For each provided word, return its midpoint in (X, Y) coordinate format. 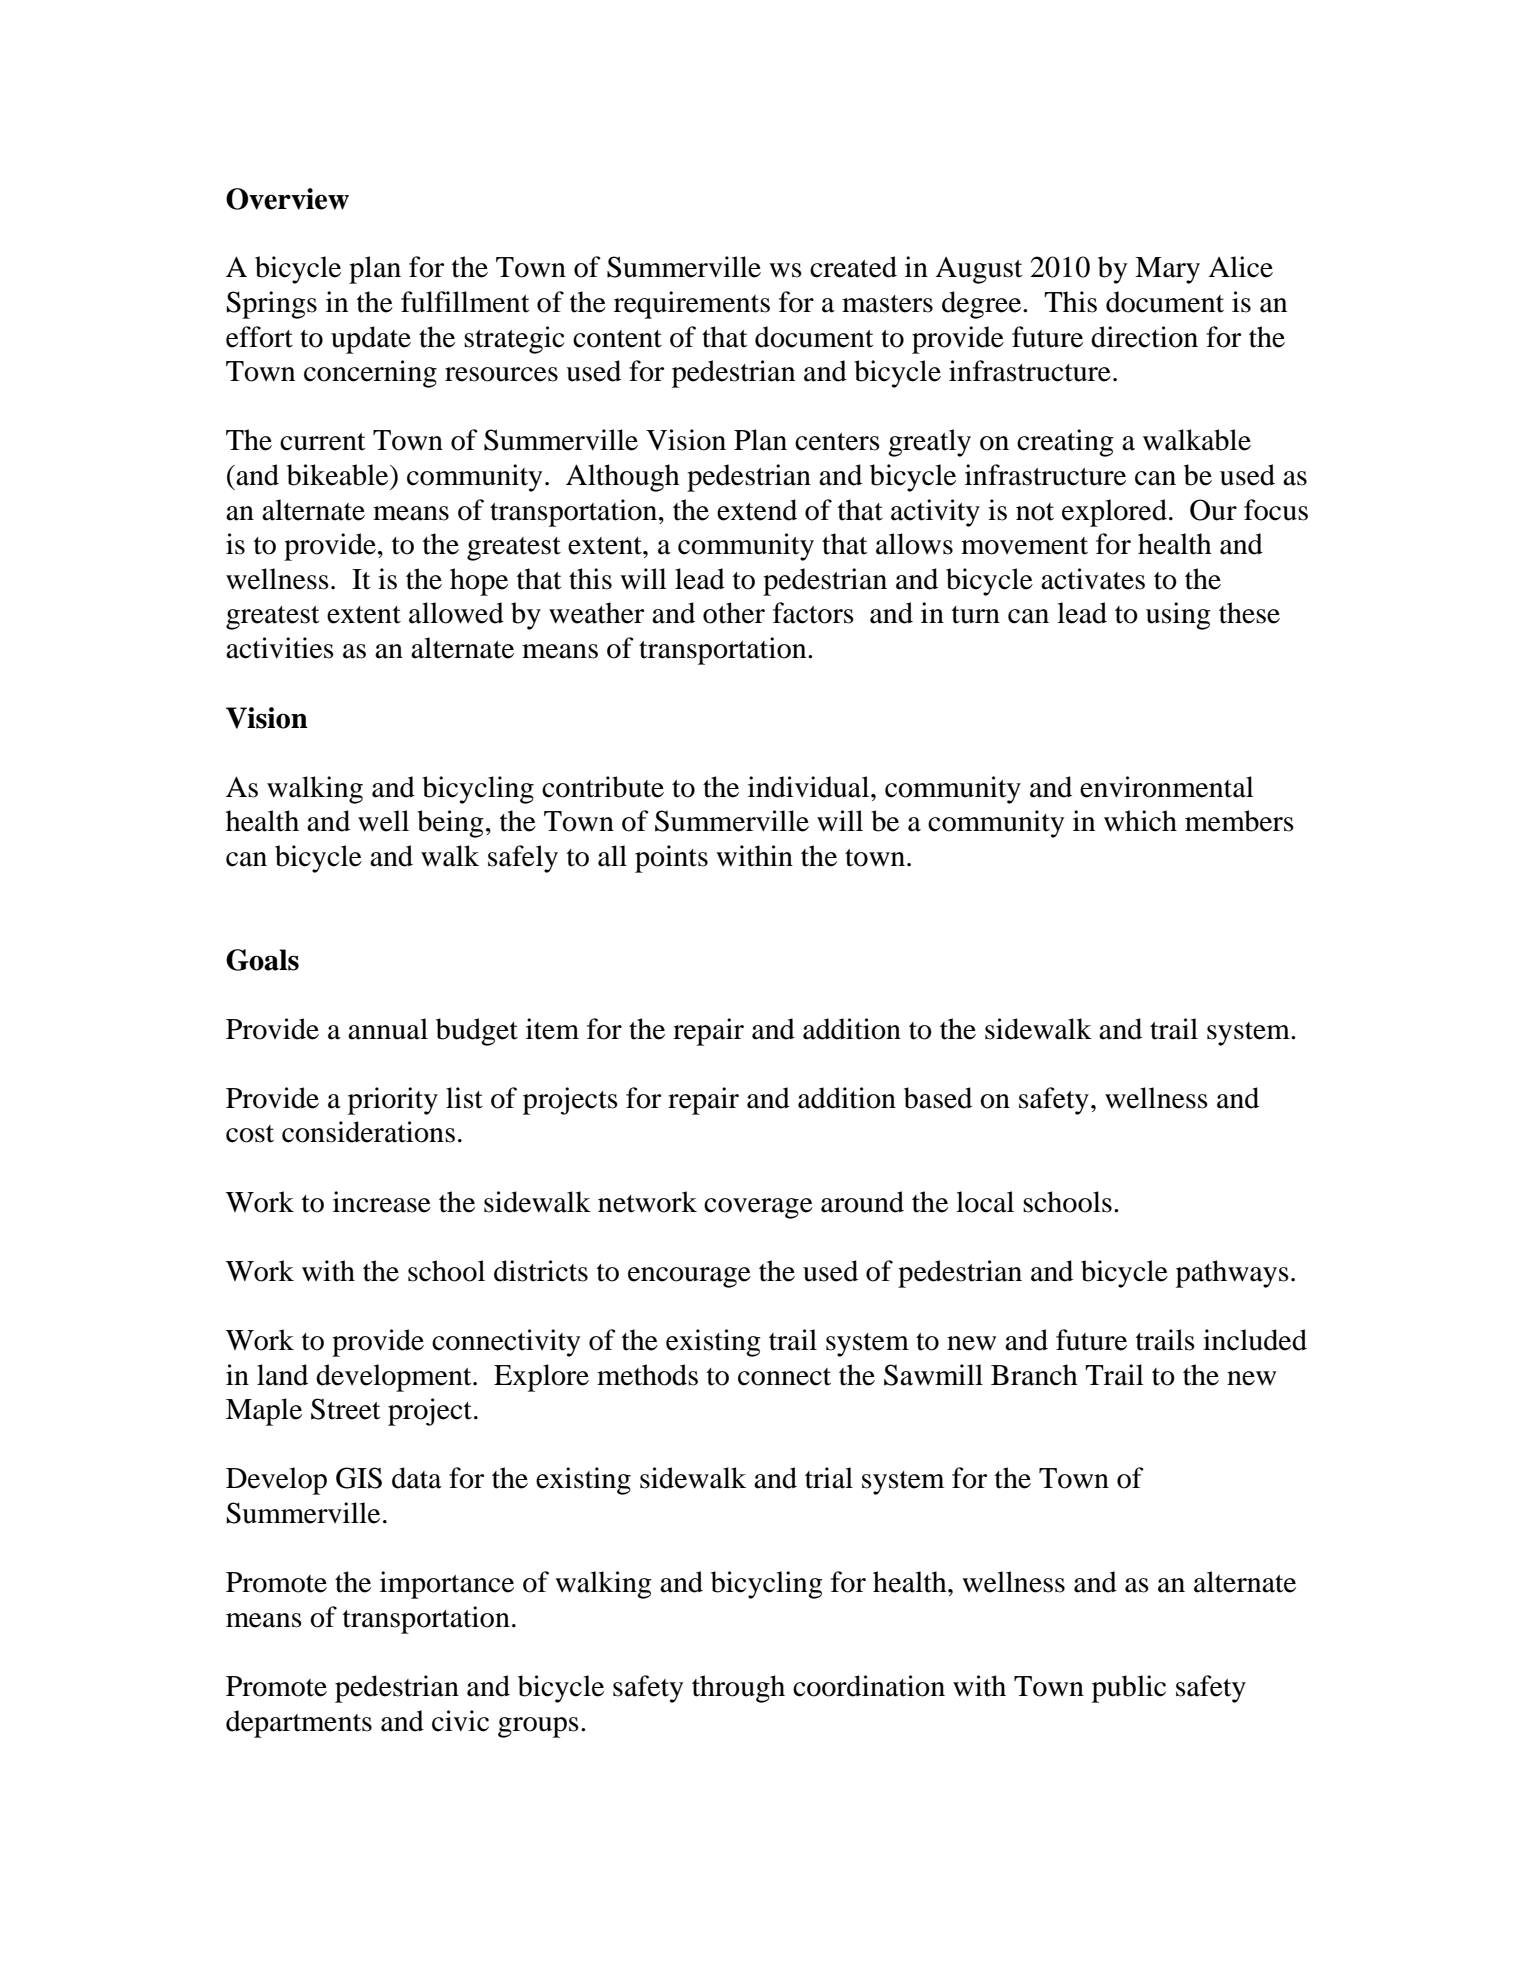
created (853, 267)
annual (388, 1029)
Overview (287, 199)
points (671, 859)
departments (299, 1724)
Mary (1167, 270)
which (1140, 821)
